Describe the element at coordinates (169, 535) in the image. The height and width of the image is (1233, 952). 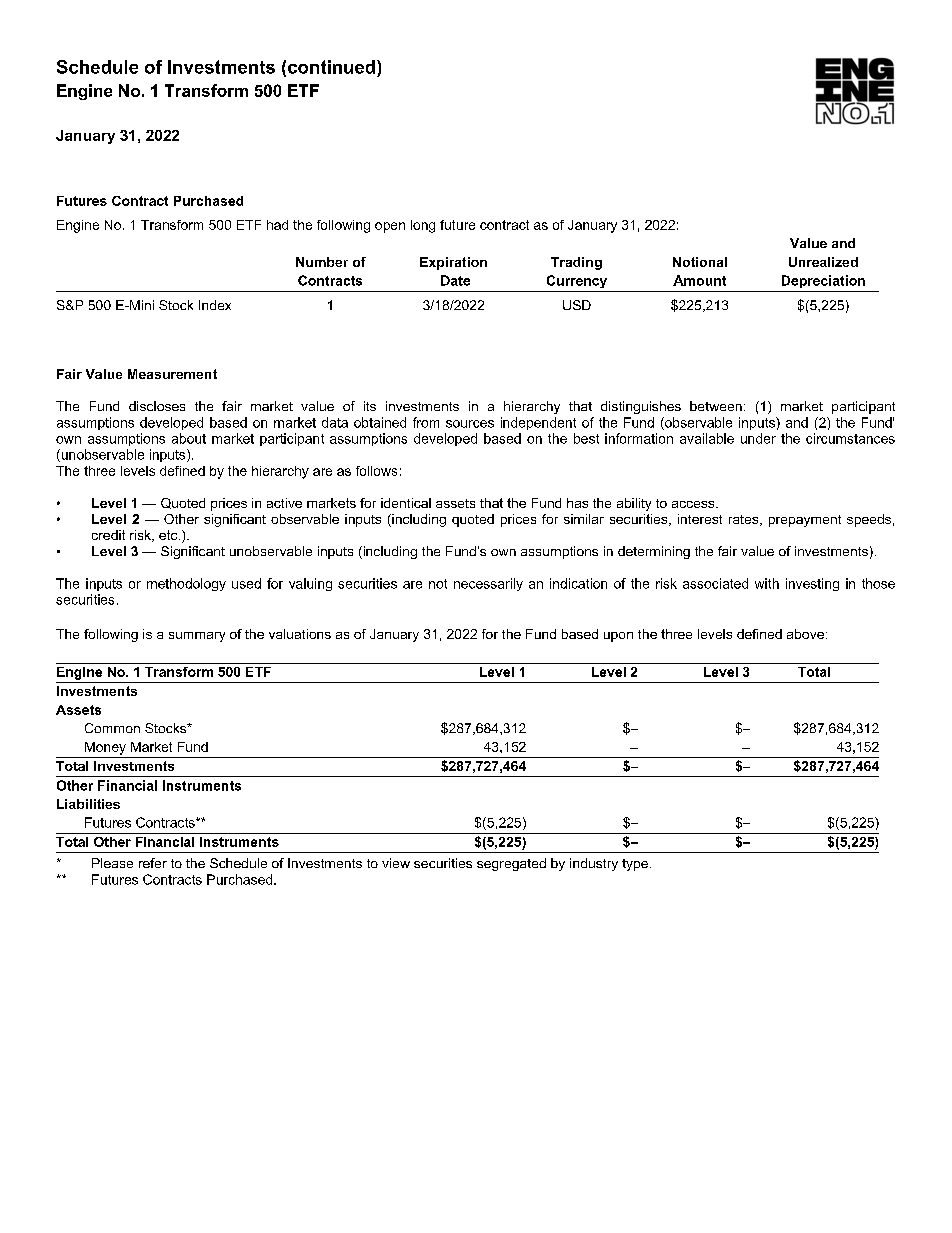
I see `etc` at that location.
